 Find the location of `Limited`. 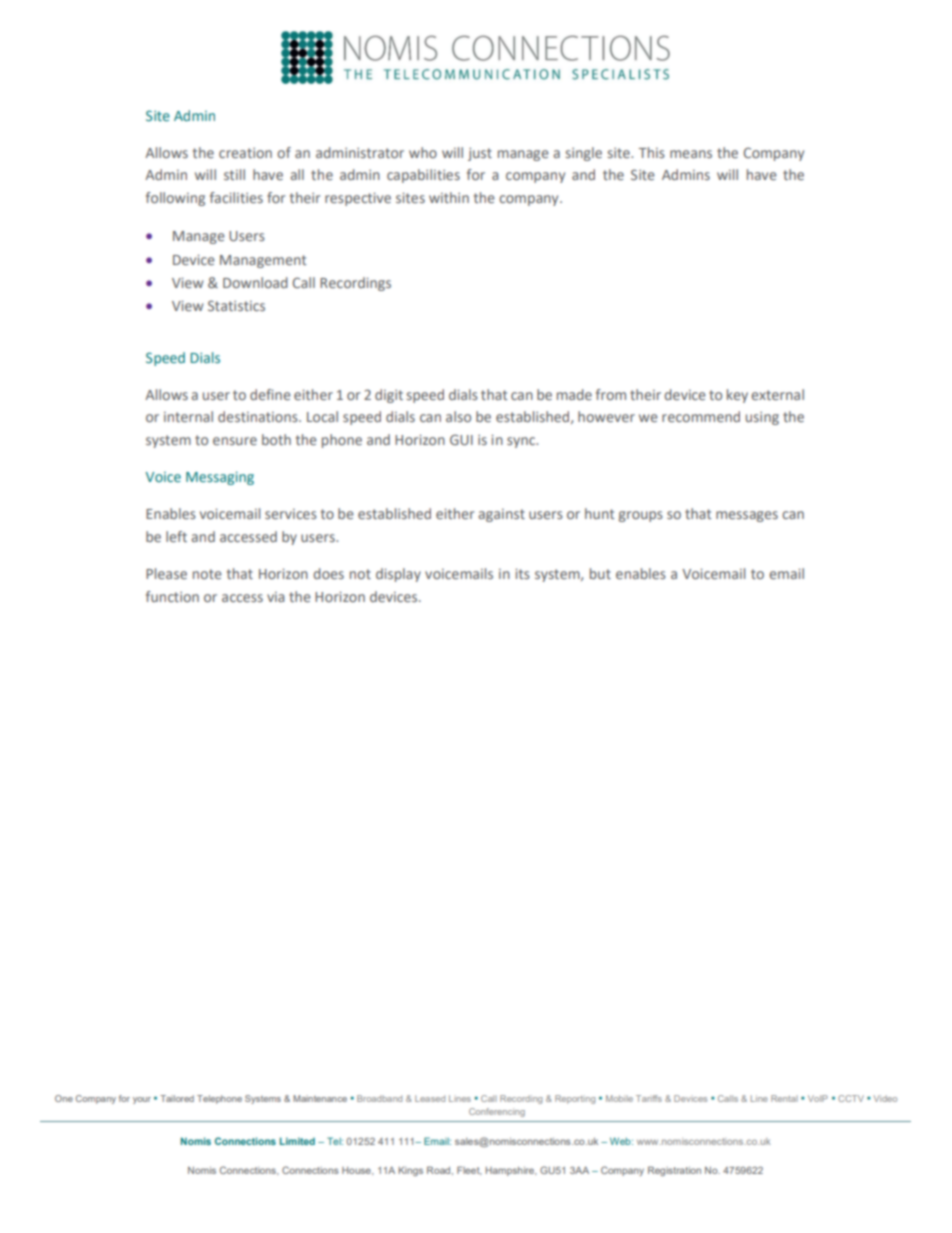

Limited is located at coordinates (297, 1141).
